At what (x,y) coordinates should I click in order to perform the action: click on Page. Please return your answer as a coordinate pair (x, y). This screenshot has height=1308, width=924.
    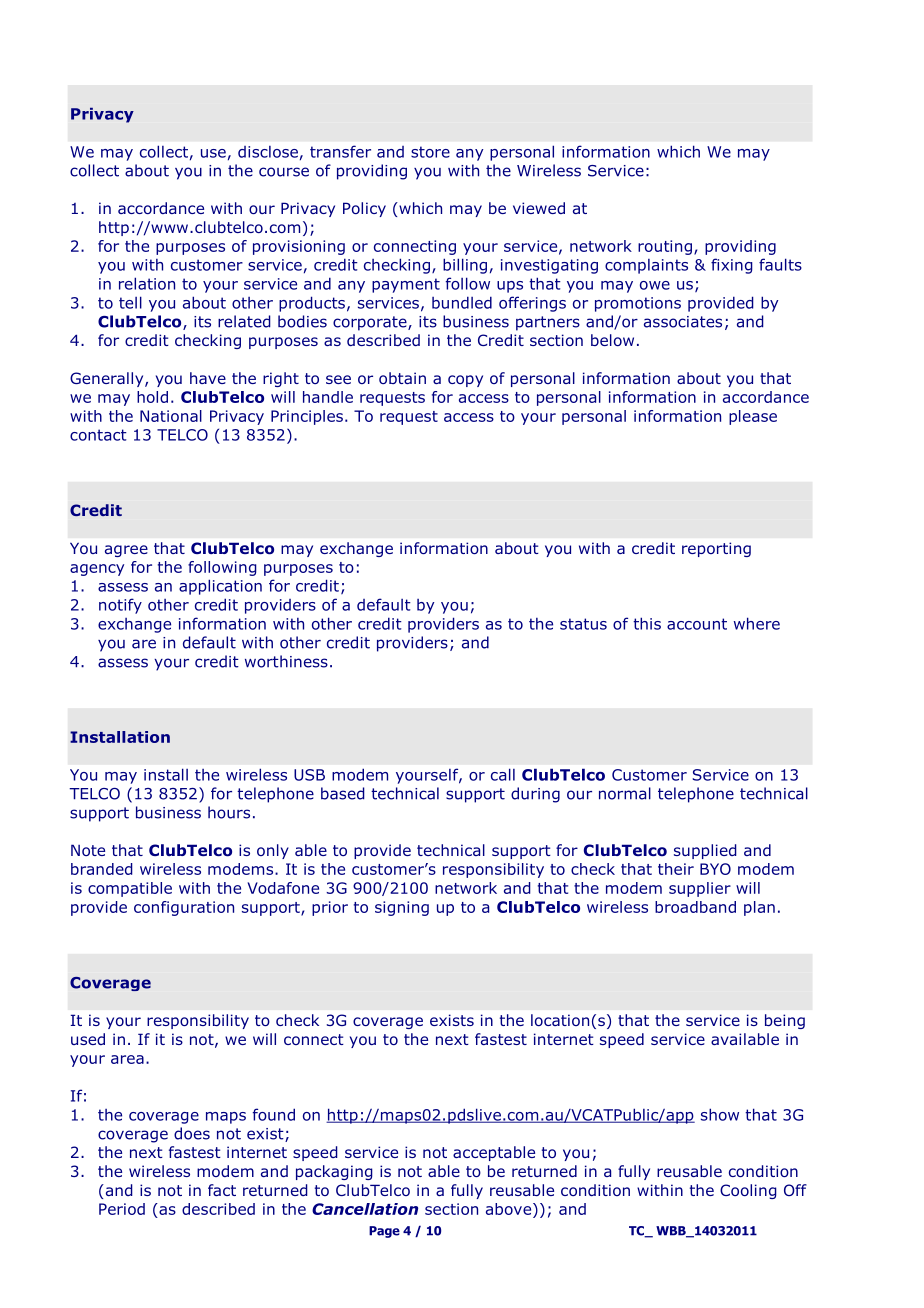
    Looking at the image, I should click on (384, 1232).
